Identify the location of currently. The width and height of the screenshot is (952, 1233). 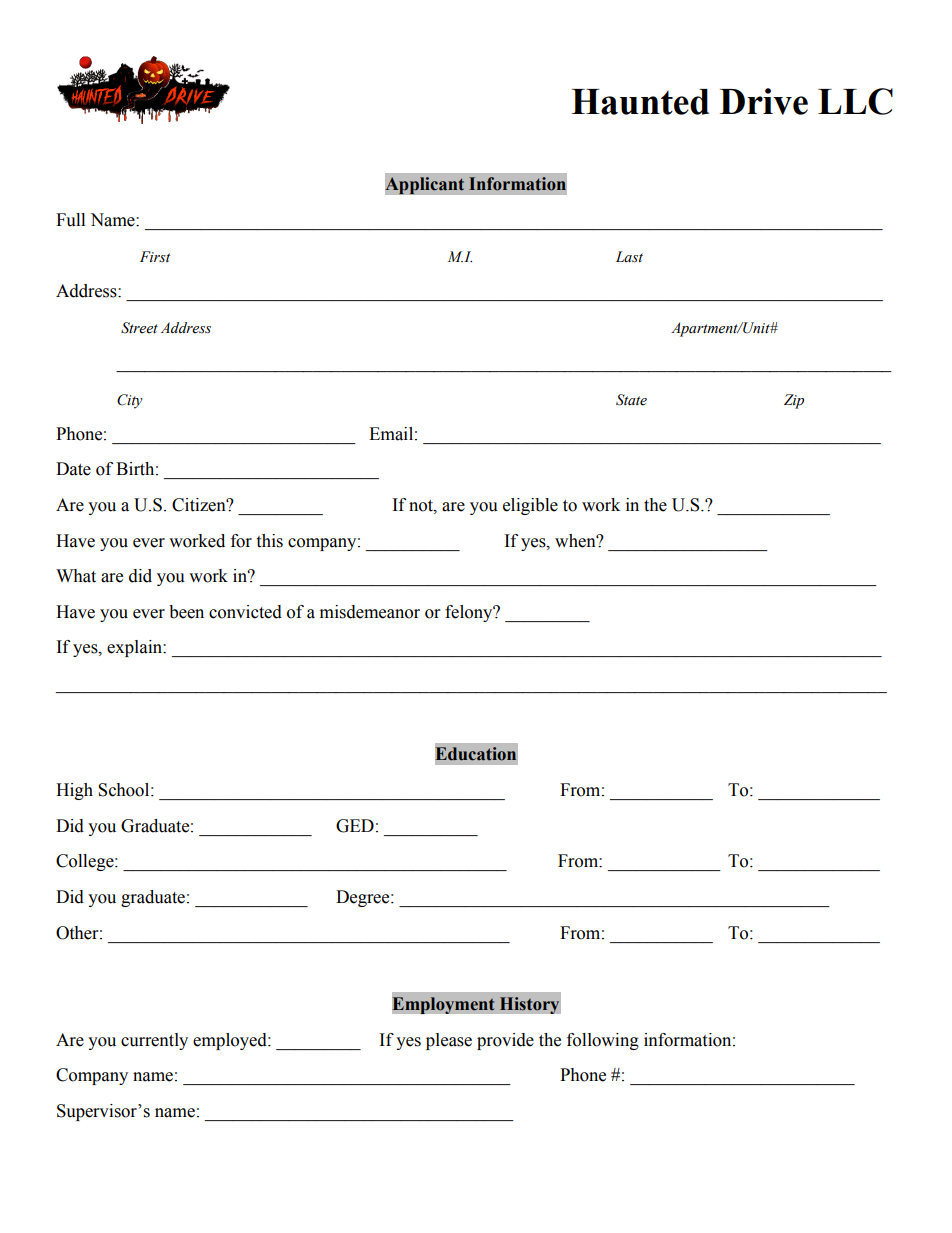
(154, 1041).
